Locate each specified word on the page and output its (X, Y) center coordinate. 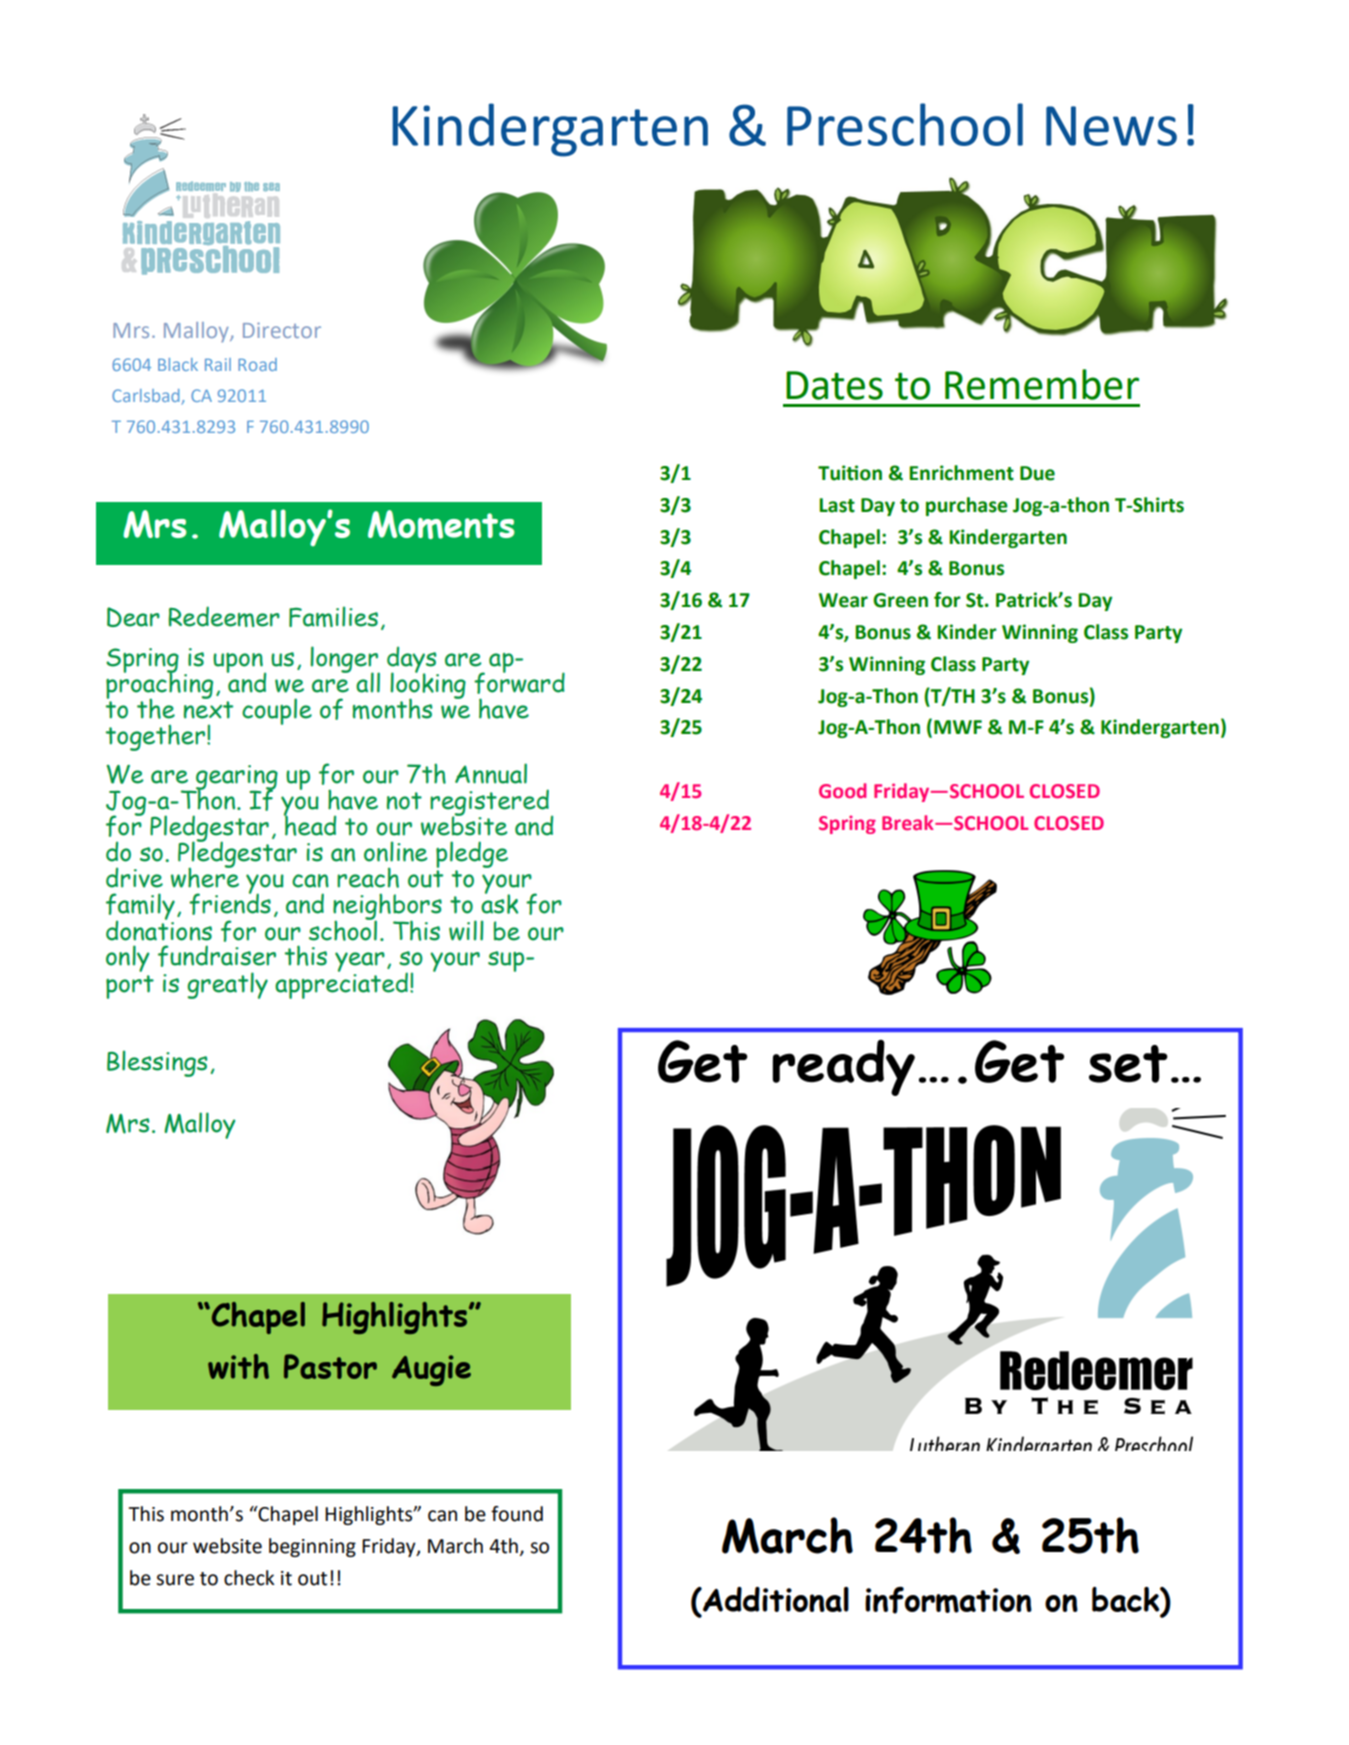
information (948, 1600)
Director (282, 330)
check (249, 1578)
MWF (958, 727)
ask (499, 903)
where (205, 877)
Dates (834, 385)
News (1111, 126)
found (517, 1514)
